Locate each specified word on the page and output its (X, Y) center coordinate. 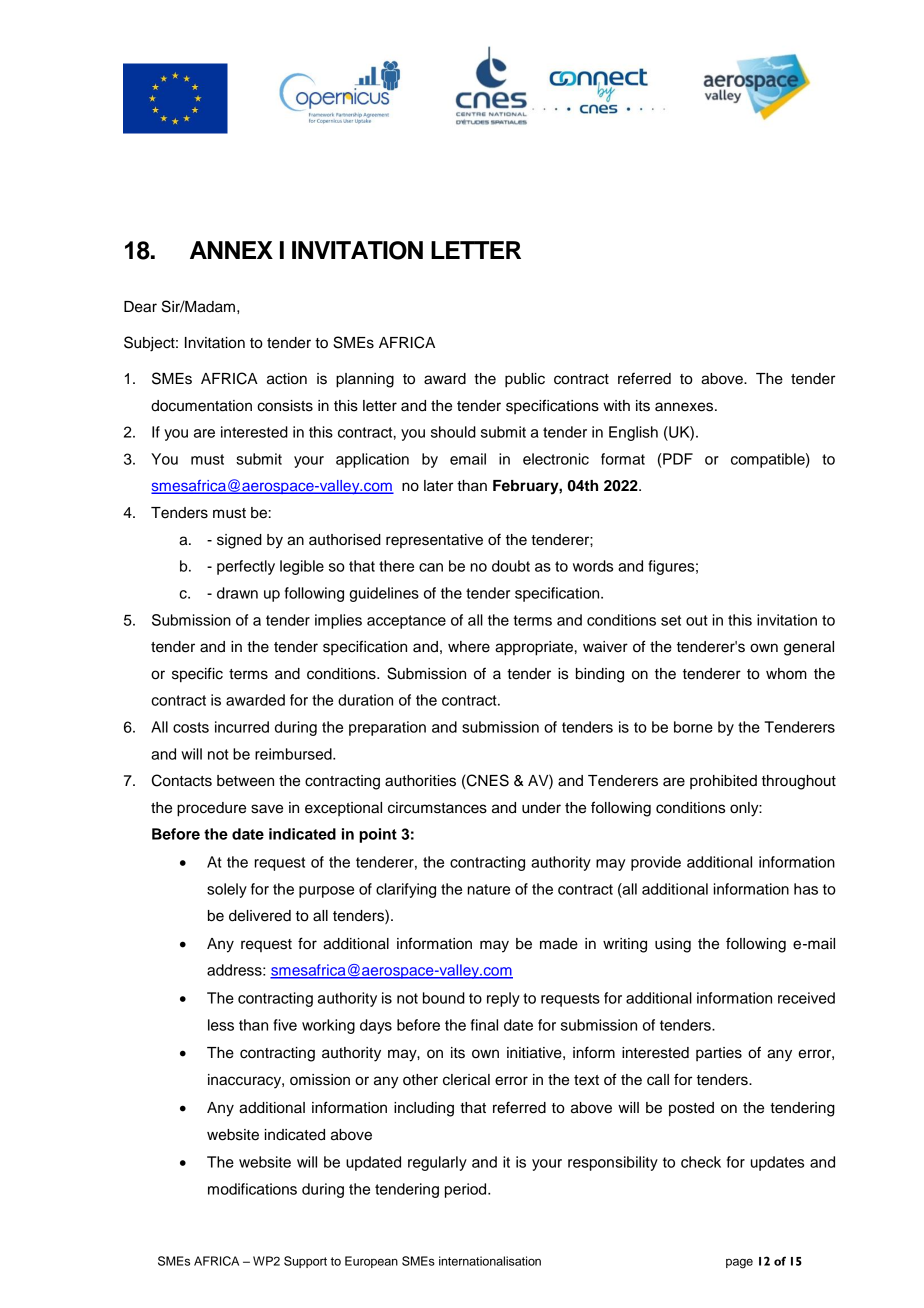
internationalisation (490, 1261)
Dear (140, 307)
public (525, 380)
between (245, 781)
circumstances (437, 808)
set (671, 620)
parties (719, 1054)
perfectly (246, 567)
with (616, 405)
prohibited (723, 782)
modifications (252, 1189)
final (484, 1025)
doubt (511, 566)
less (221, 1025)
